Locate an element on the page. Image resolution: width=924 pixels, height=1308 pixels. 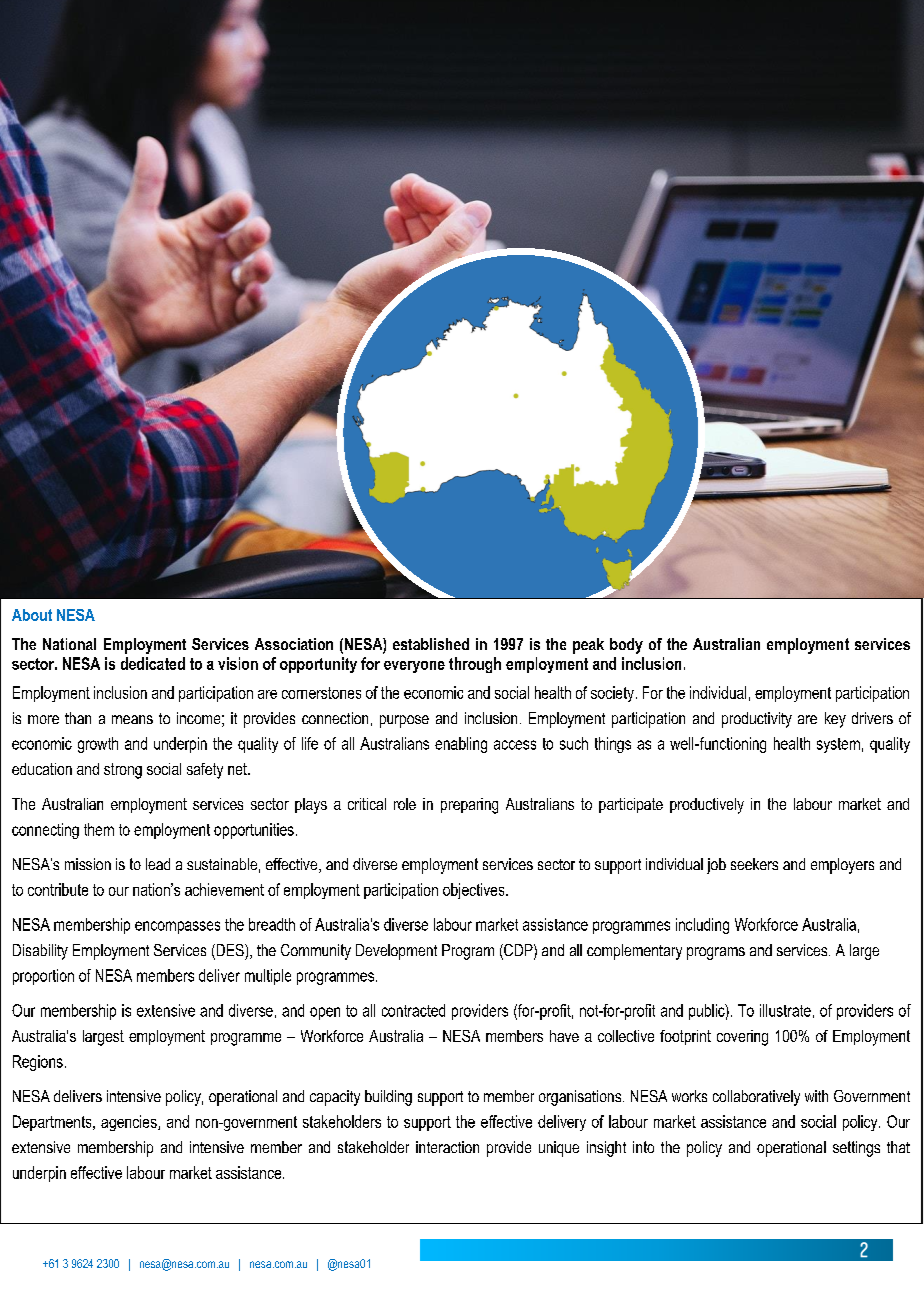
dedicated is located at coordinates (153, 663).
